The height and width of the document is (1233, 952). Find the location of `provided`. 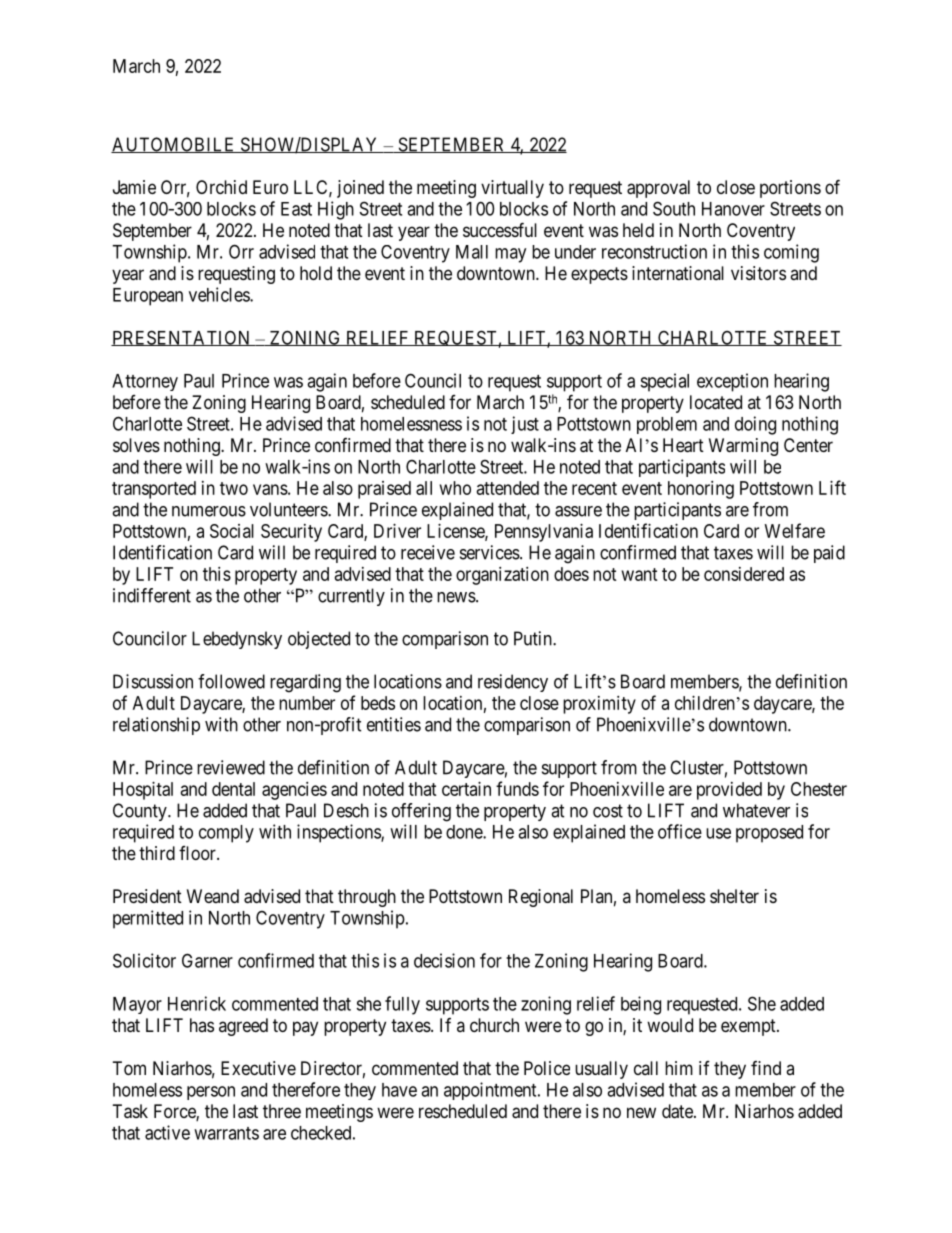

provided is located at coordinates (729, 791).
